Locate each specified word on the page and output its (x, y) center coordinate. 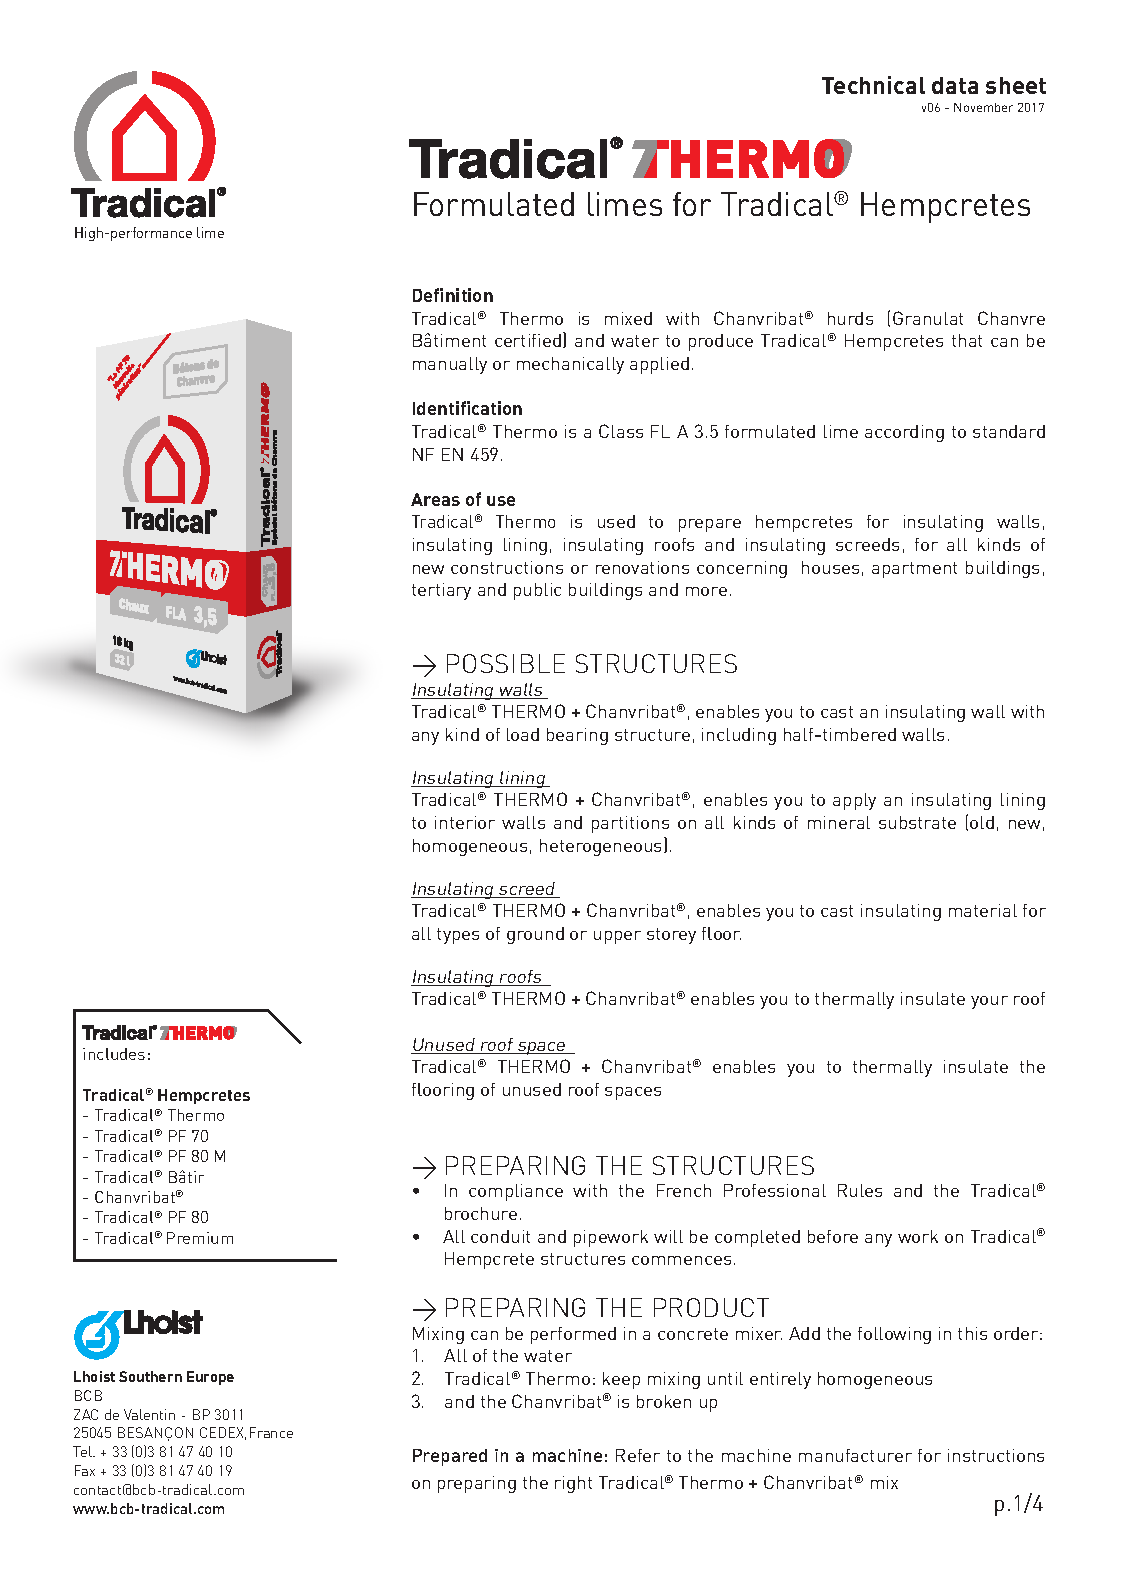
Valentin (149, 1414)
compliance (516, 1192)
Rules (860, 1190)
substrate (917, 822)
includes (114, 1054)
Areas (435, 499)
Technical (873, 85)
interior (465, 822)
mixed (628, 318)
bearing (577, 736)
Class (621, 431)
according (904, 433)
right (573, 1484)
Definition (453, 295)
